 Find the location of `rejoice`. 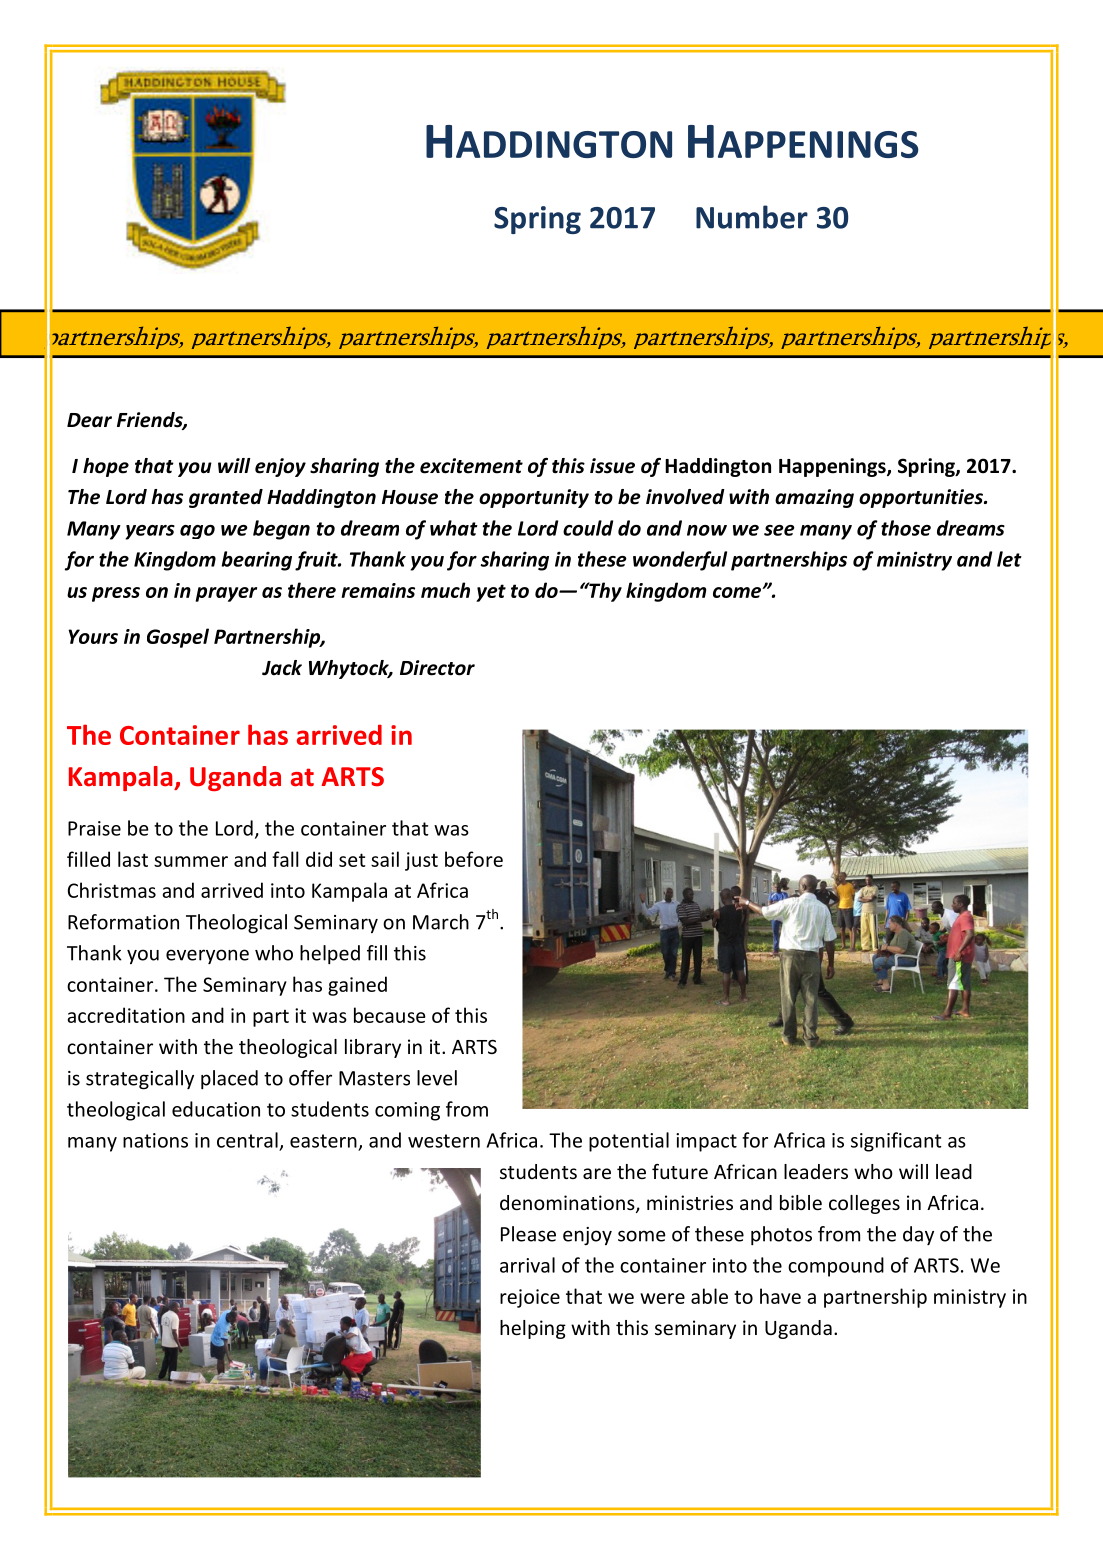

rejoice is located at coordinates (530, 1298).
